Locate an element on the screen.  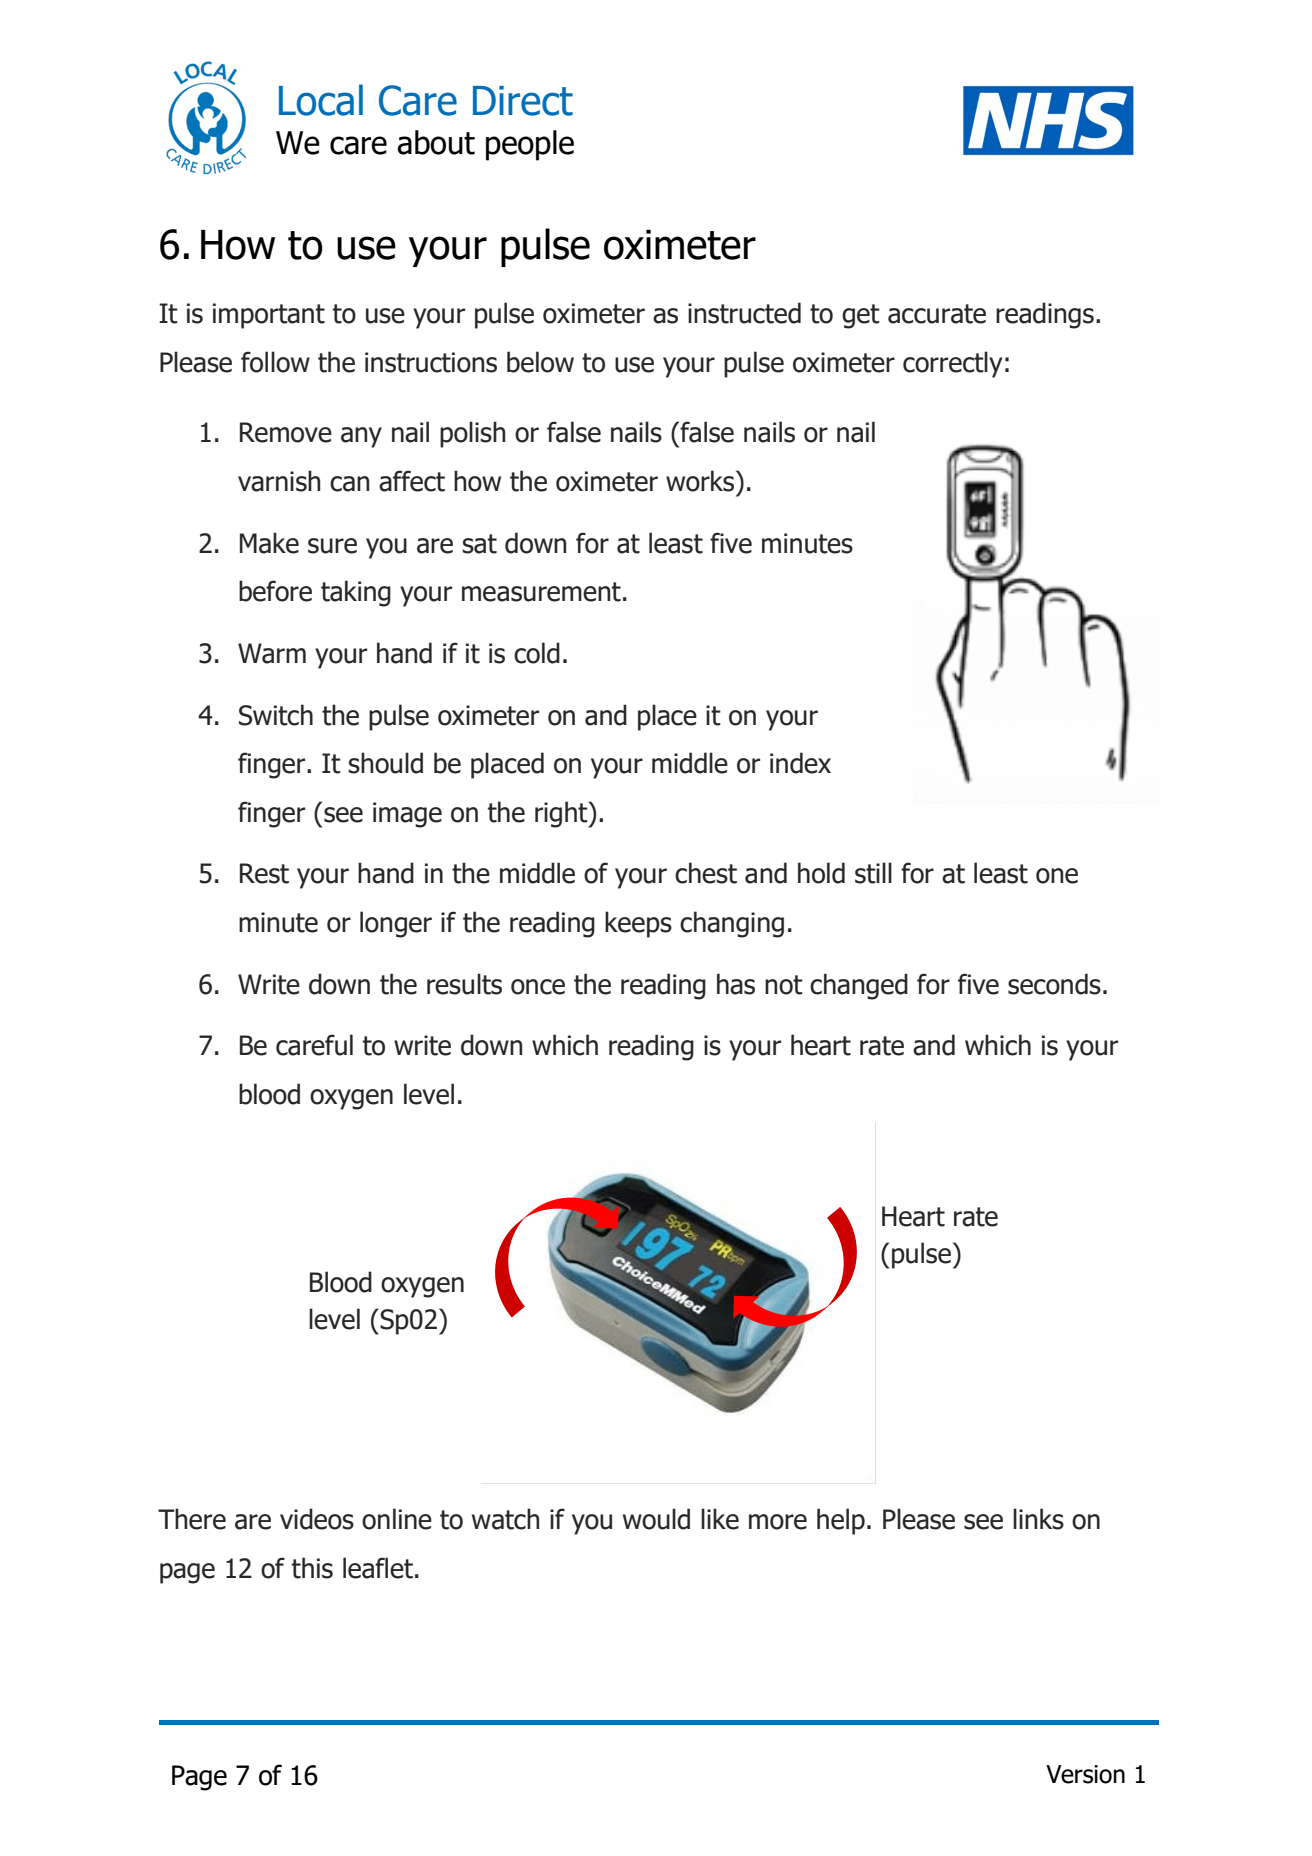
Rest is located at coordinates (264, 873).
